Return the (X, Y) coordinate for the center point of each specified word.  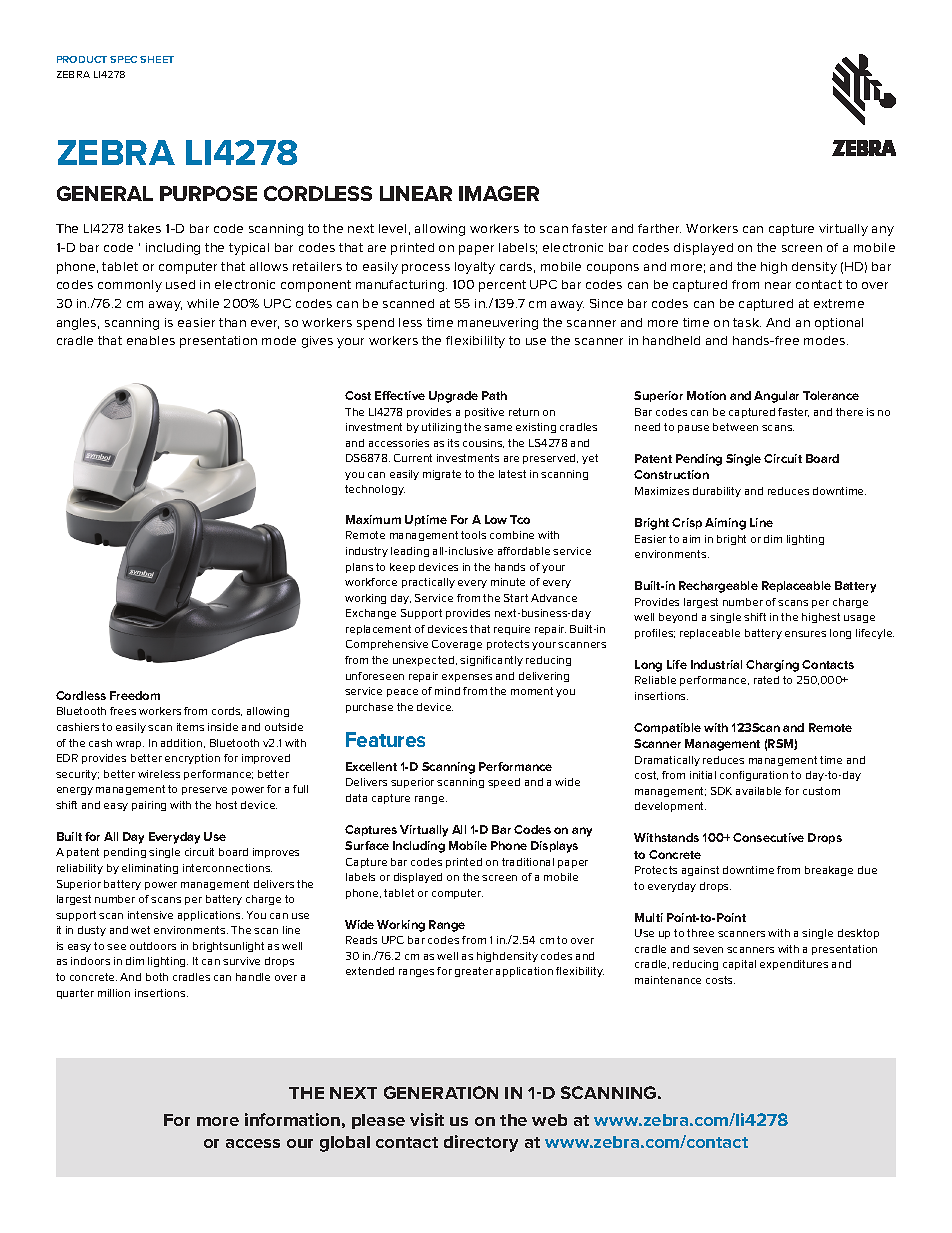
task (747, 322)
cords (227, 711)
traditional (528, 862)
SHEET (157, 59)
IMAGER (499, 193)
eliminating (150, 869)
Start (516, 598)
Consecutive (768, 837)
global (345, 1144)
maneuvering (498, 324)
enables (151, 340)
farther (659, 228)
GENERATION (441, 1092)
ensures (805, 634)
